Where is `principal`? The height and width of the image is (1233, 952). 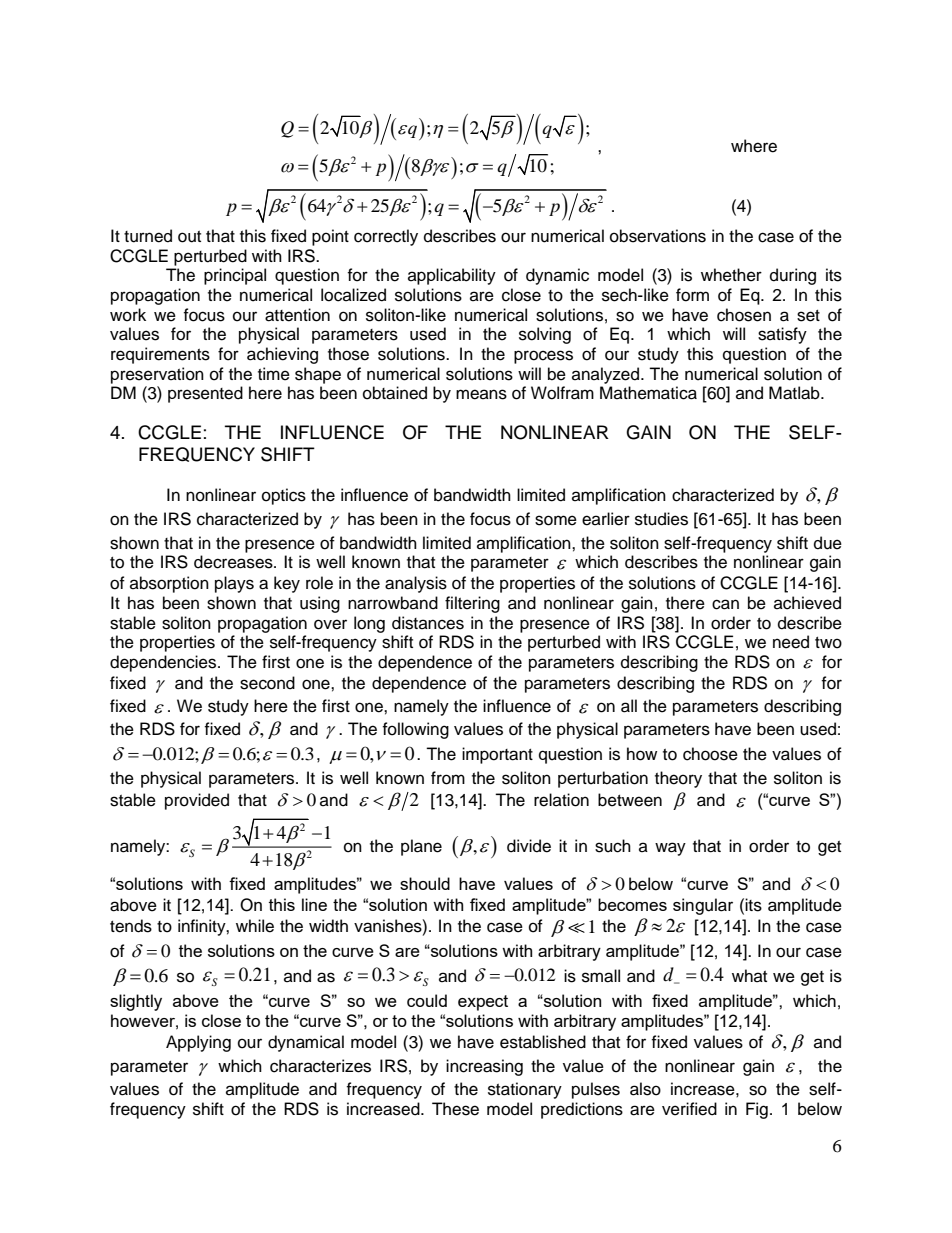
principal is located at coordinates (235, 276).
